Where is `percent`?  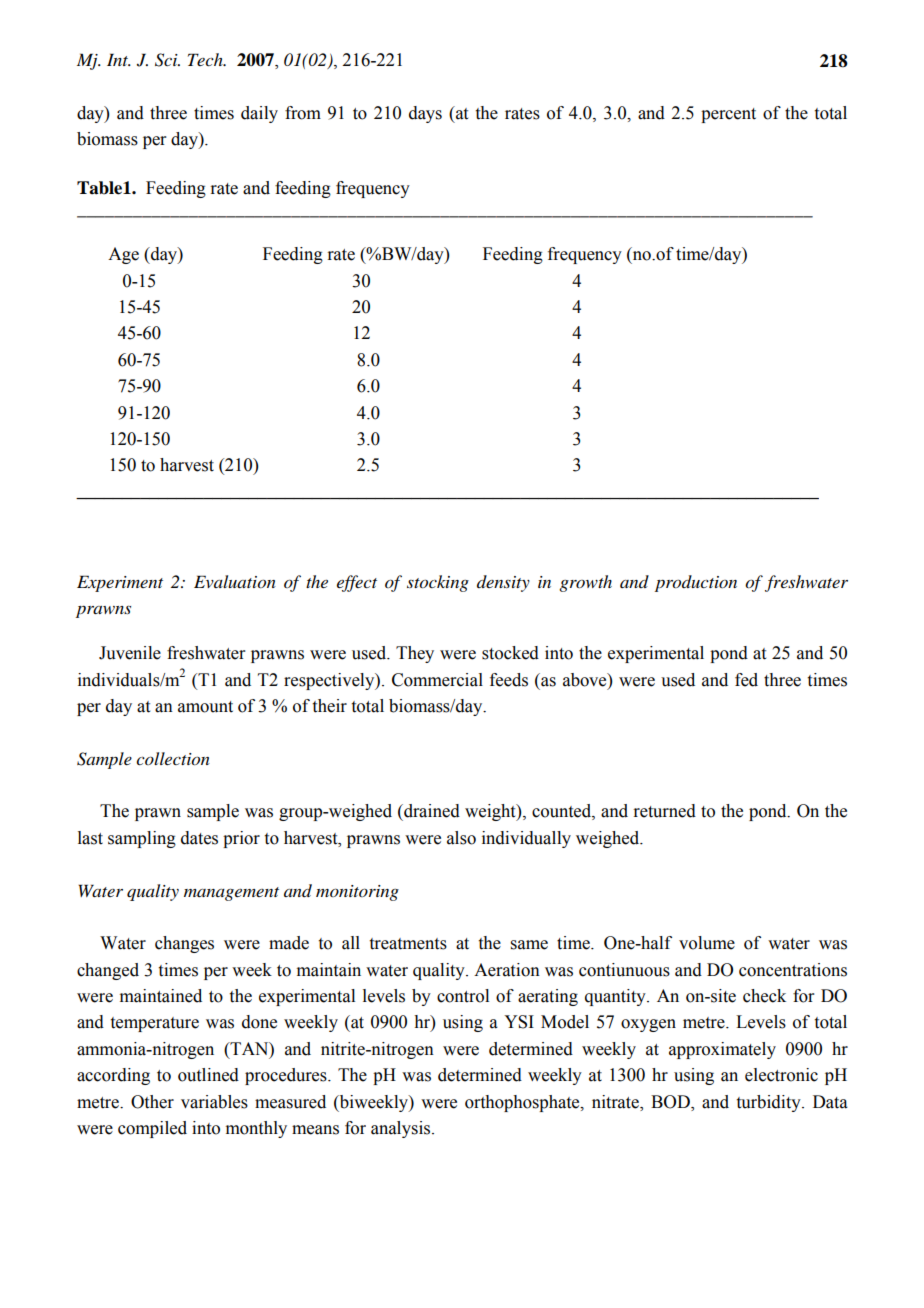
percent is located at coordinates (728, 115).
